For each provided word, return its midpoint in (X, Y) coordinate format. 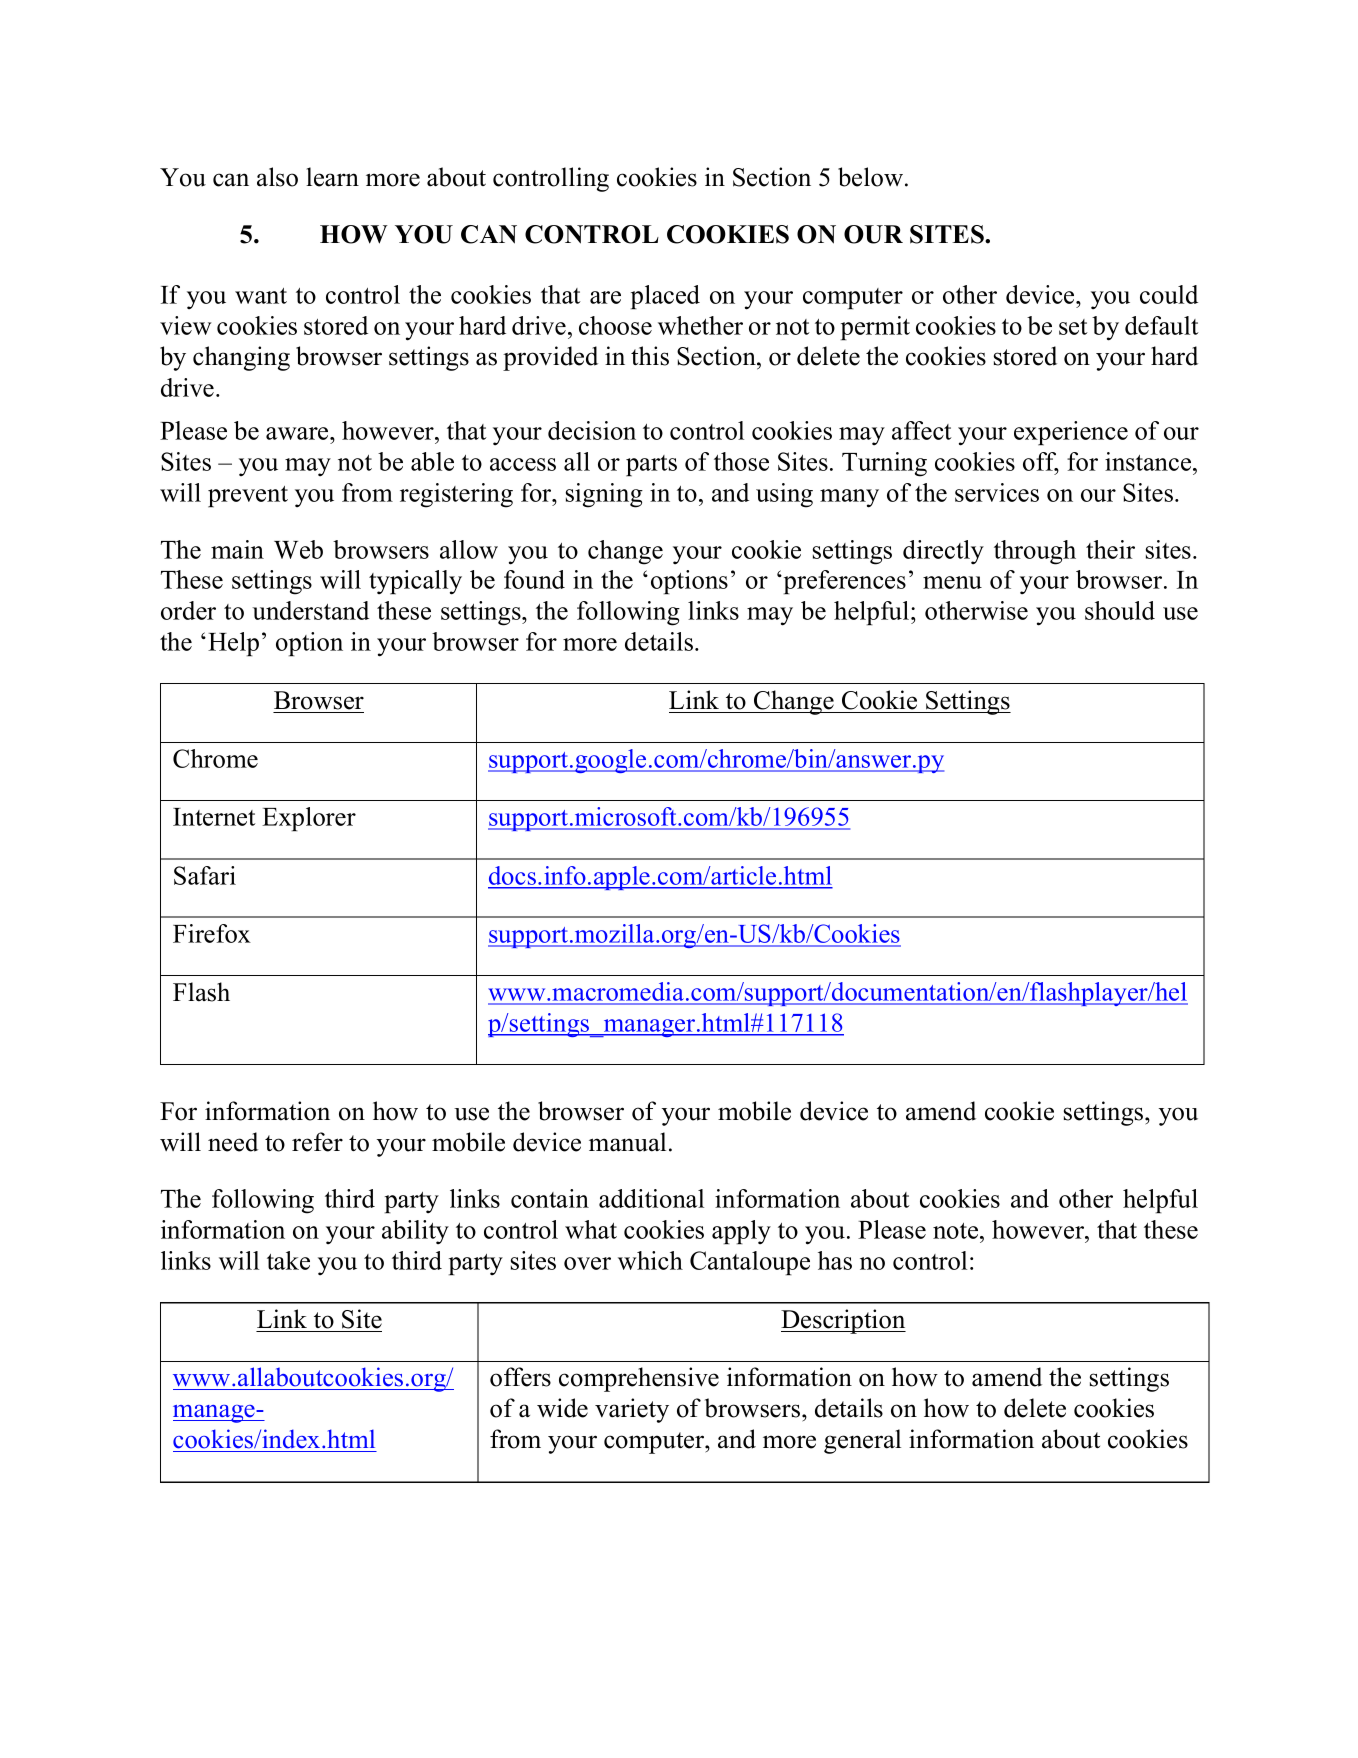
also (277, 177)
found (534, 579)
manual (627, 1142)
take (288, 1260)
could (1169, 294)
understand (310, 610)
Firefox (212, 933)
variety (632, 1410)
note (957, 1231)
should (1120, 610)
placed (665, 297)
